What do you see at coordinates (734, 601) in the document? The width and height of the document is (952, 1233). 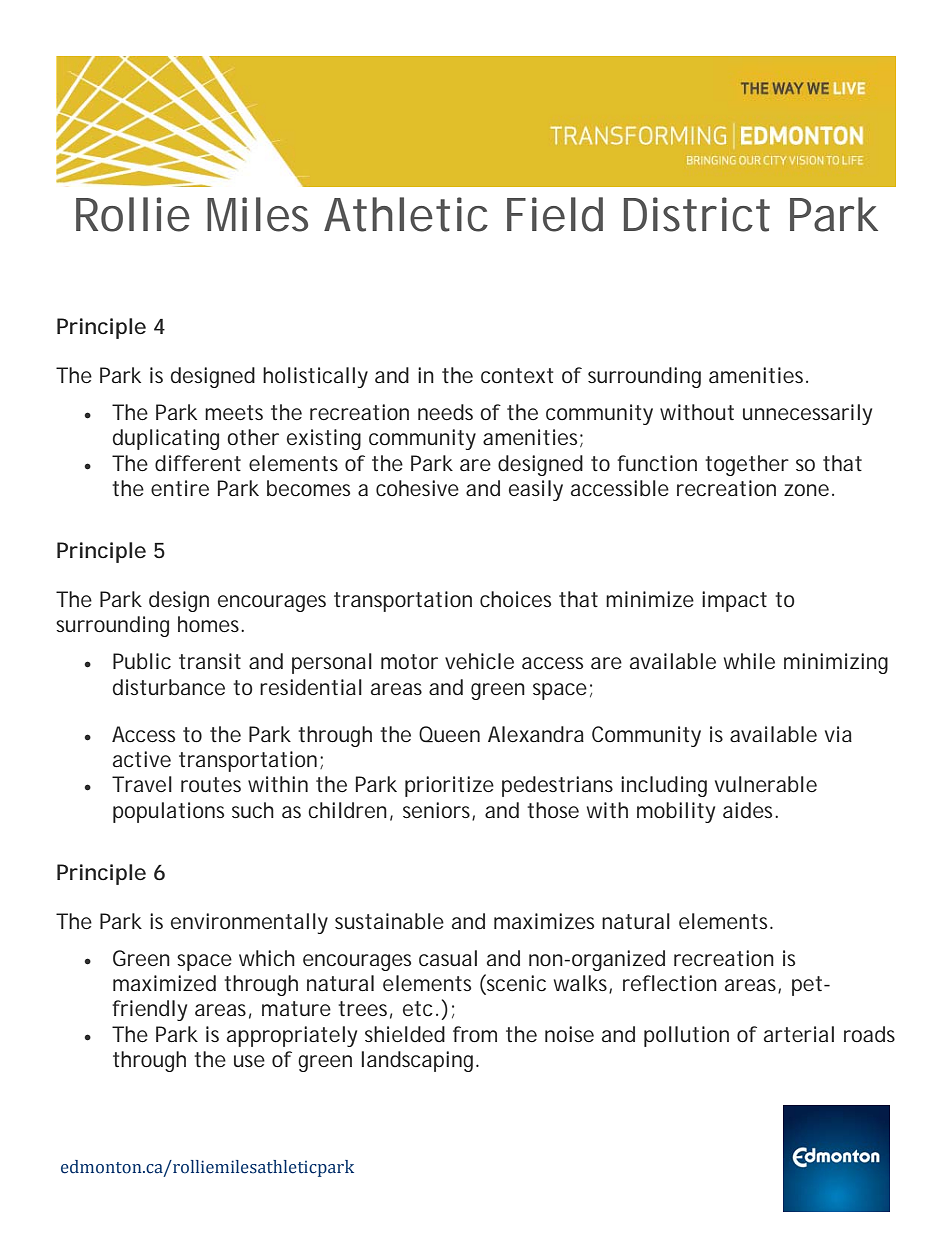 I see `impact` at bounding box center [734, 601].
